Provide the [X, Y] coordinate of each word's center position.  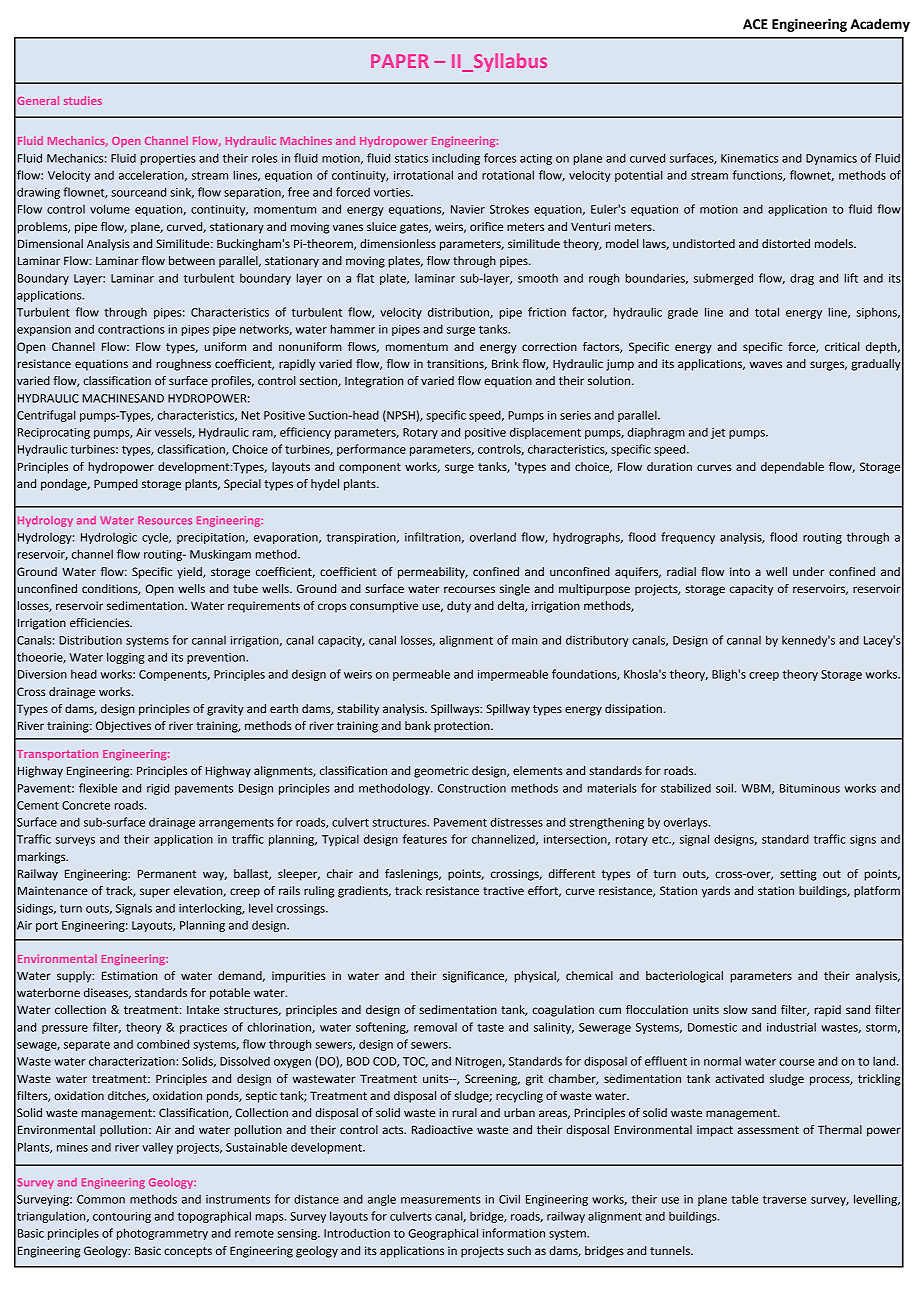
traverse [784, 1199]
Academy [880, 25]
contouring [122, 1217]
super [155, 893]
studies [83, 100]
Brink [505, 363]
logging [126, 658]
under [808, 571]
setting [798, 875]
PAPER [400, 61]
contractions [131, 329]
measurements [441, 1200]
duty [459, 607]
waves [765, 364]
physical [536, 977]
